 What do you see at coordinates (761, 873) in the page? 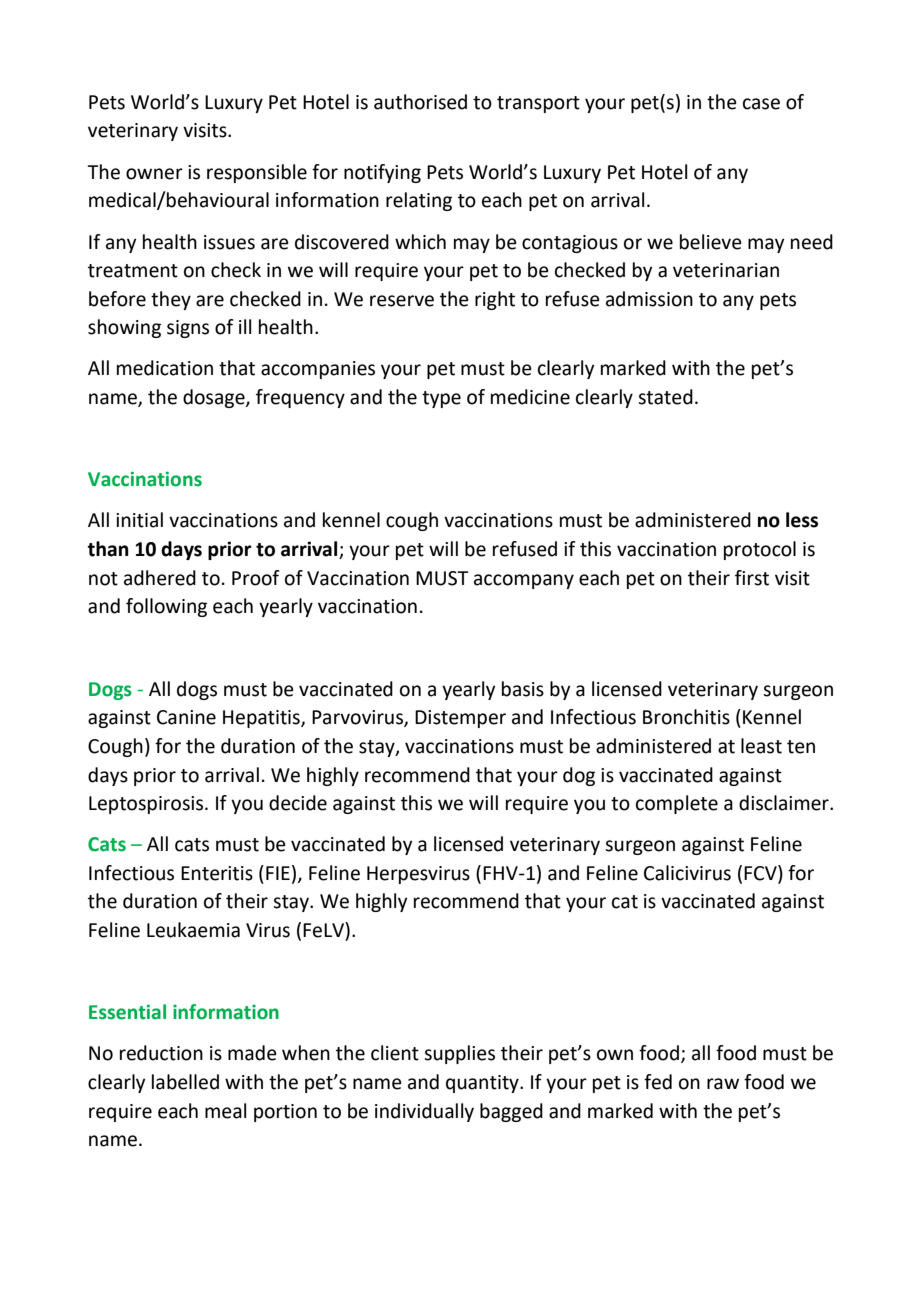
I see `FCV` at bounding box center [761, 873].
